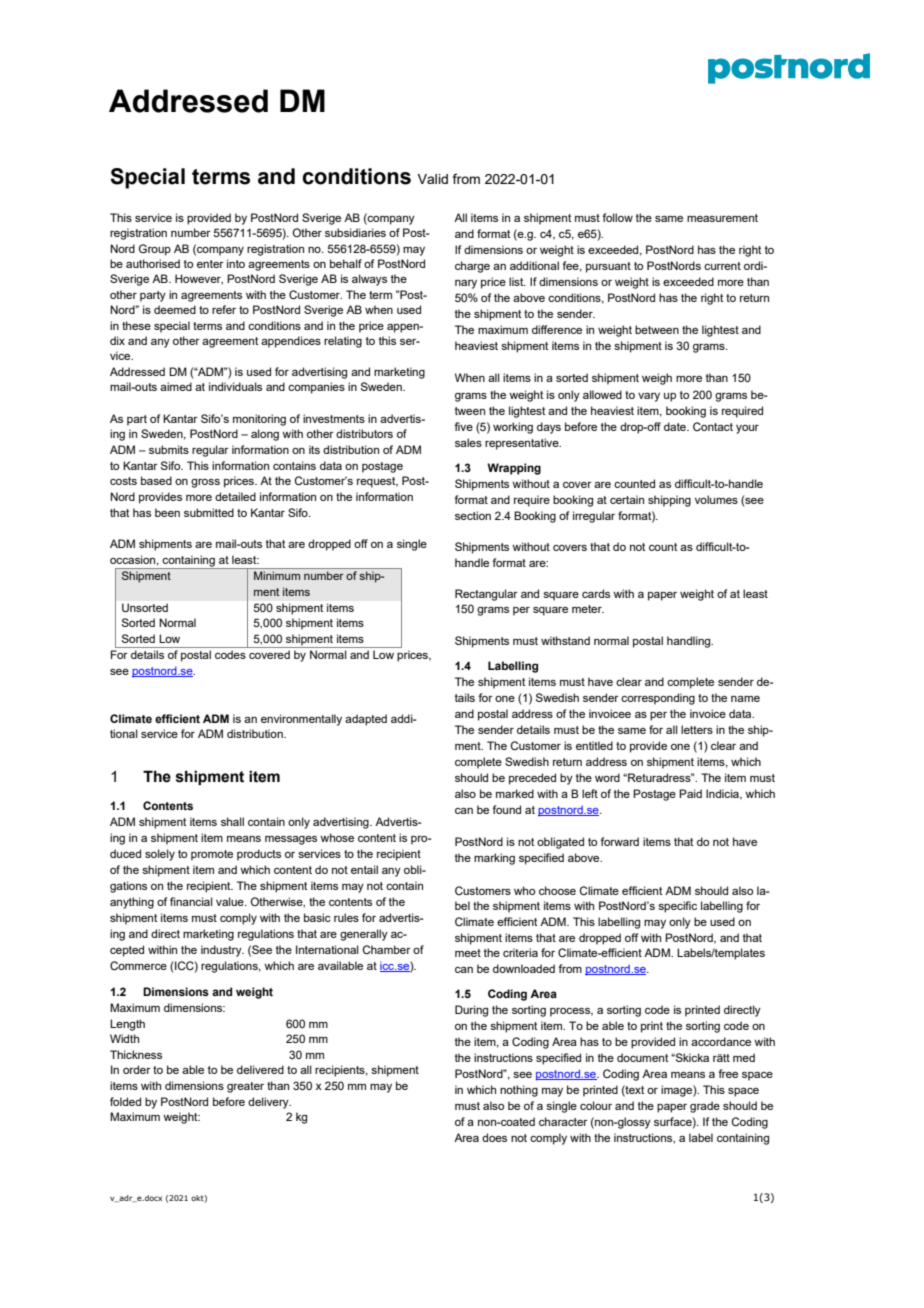  Describe the element at coordinates (617, 217) in the screenshot. I see `follow` at that location.
